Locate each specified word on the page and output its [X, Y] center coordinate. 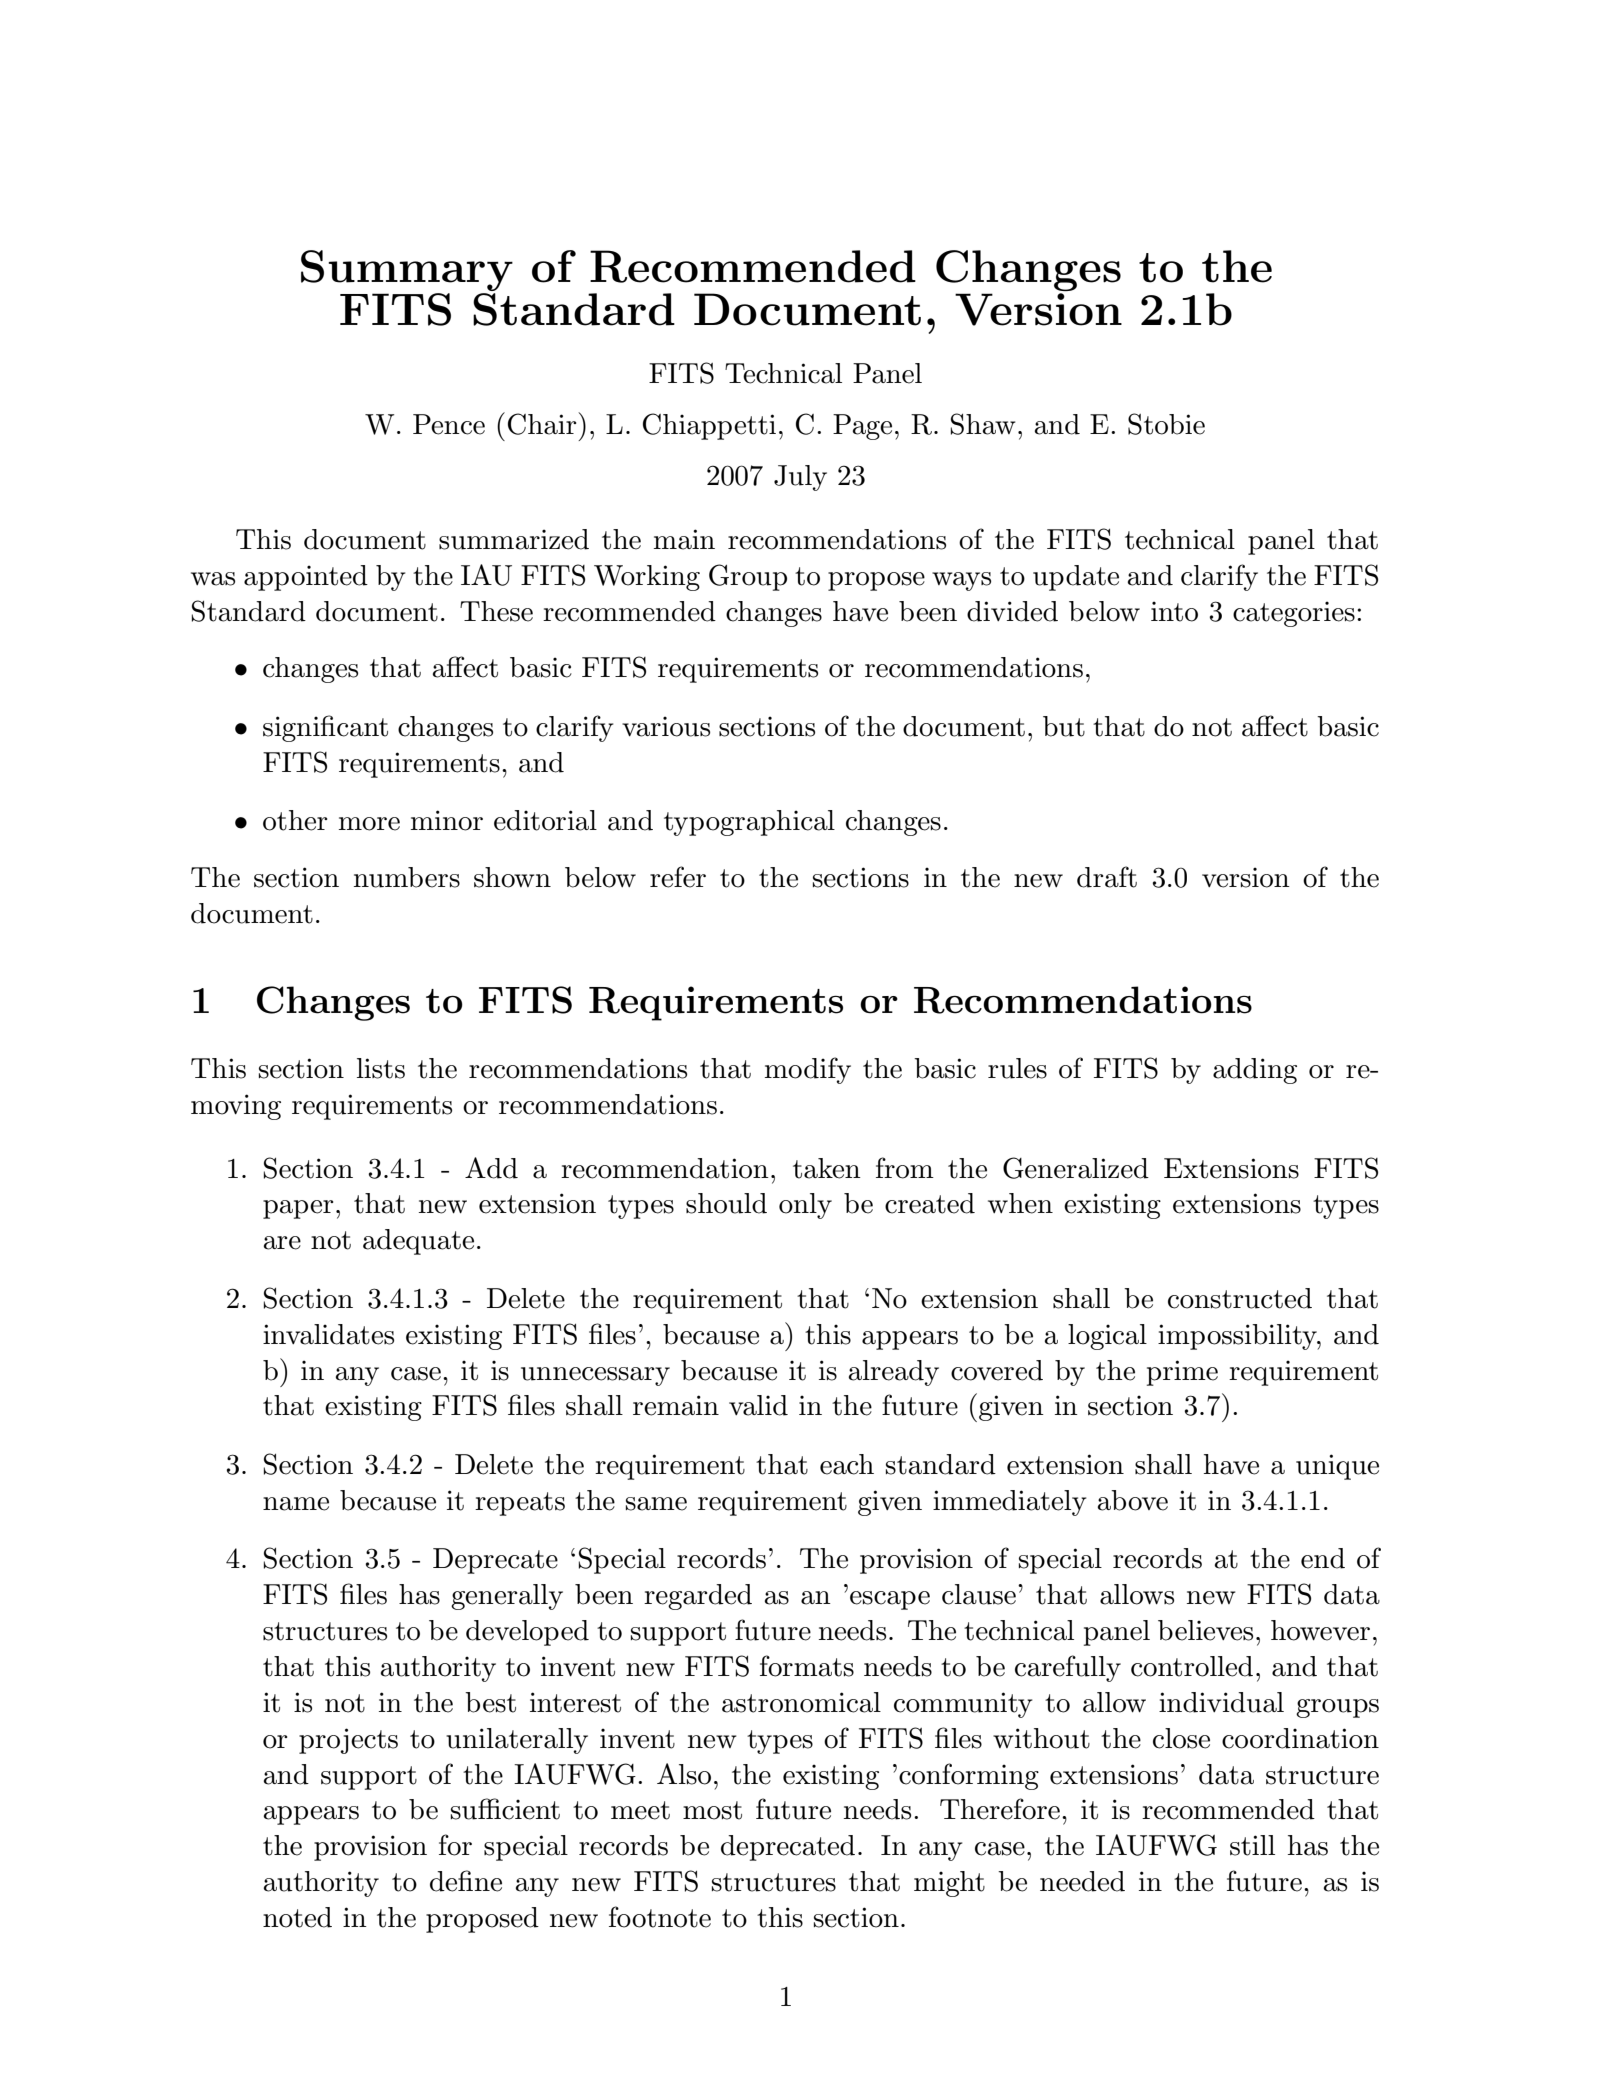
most [712, 1810]
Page [862, 427]
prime [1182, 1373]
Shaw [983, 424]
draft [1107, 877]
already [893, 1373]
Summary [407, 270]
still [1252, 1845]
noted [297, 1917]
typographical [749, 823]
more [369, 824]
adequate [418, 1242]
